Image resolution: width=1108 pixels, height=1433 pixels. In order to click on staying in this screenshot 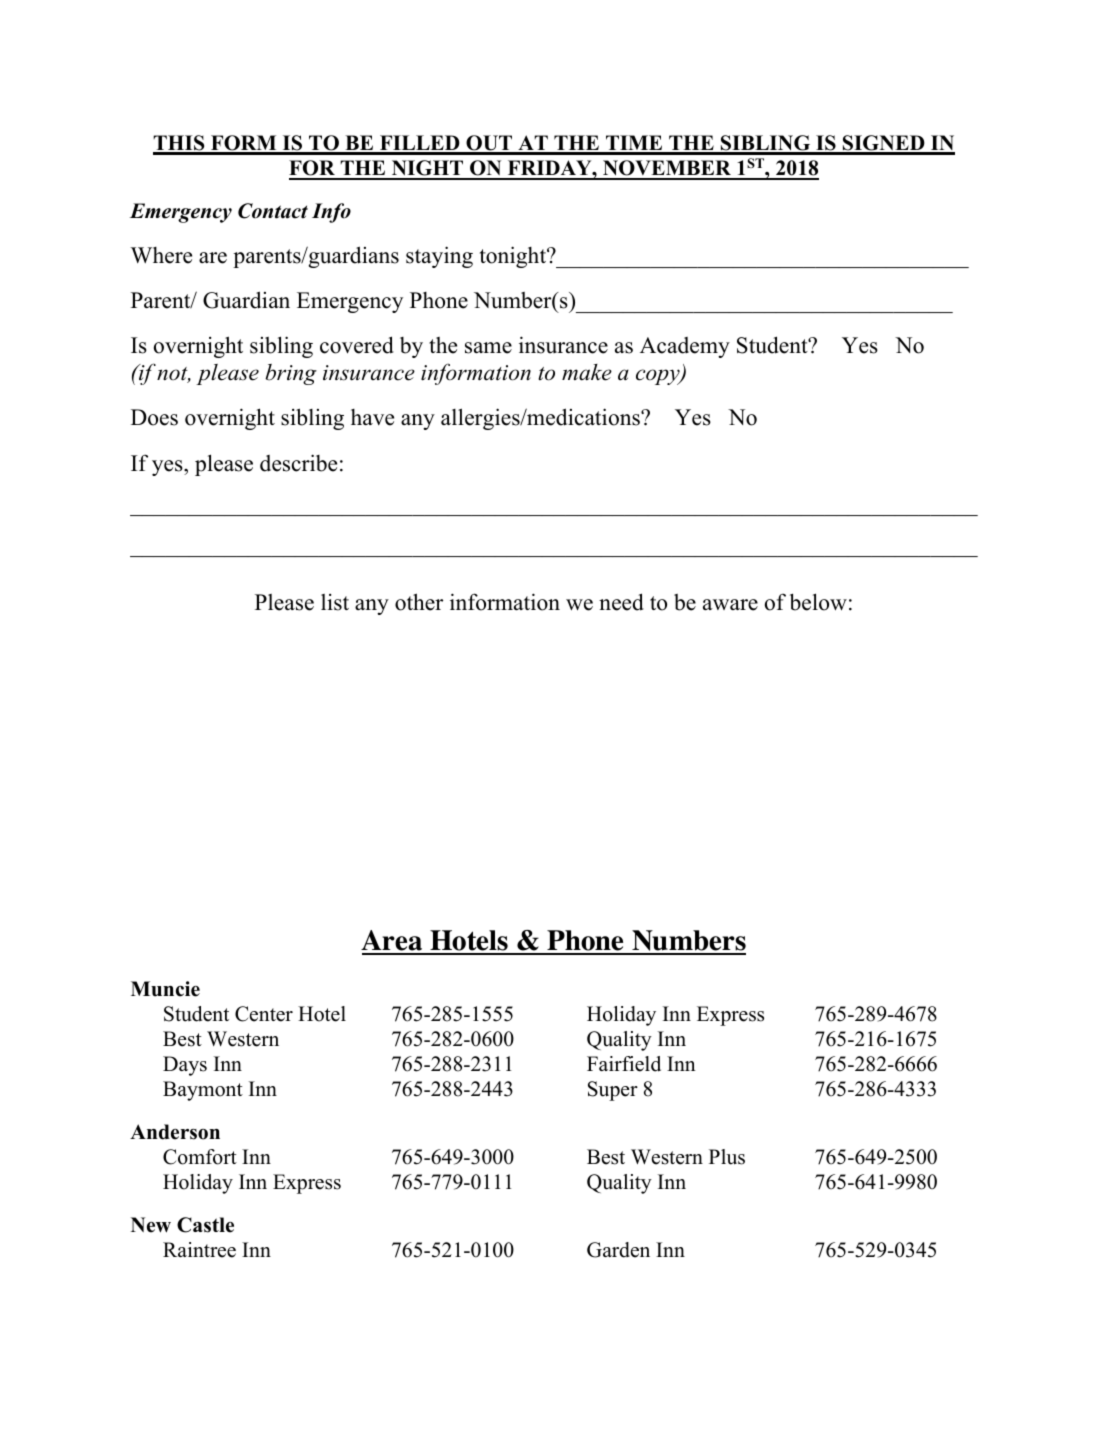, I will do `click(439, 257)`.
